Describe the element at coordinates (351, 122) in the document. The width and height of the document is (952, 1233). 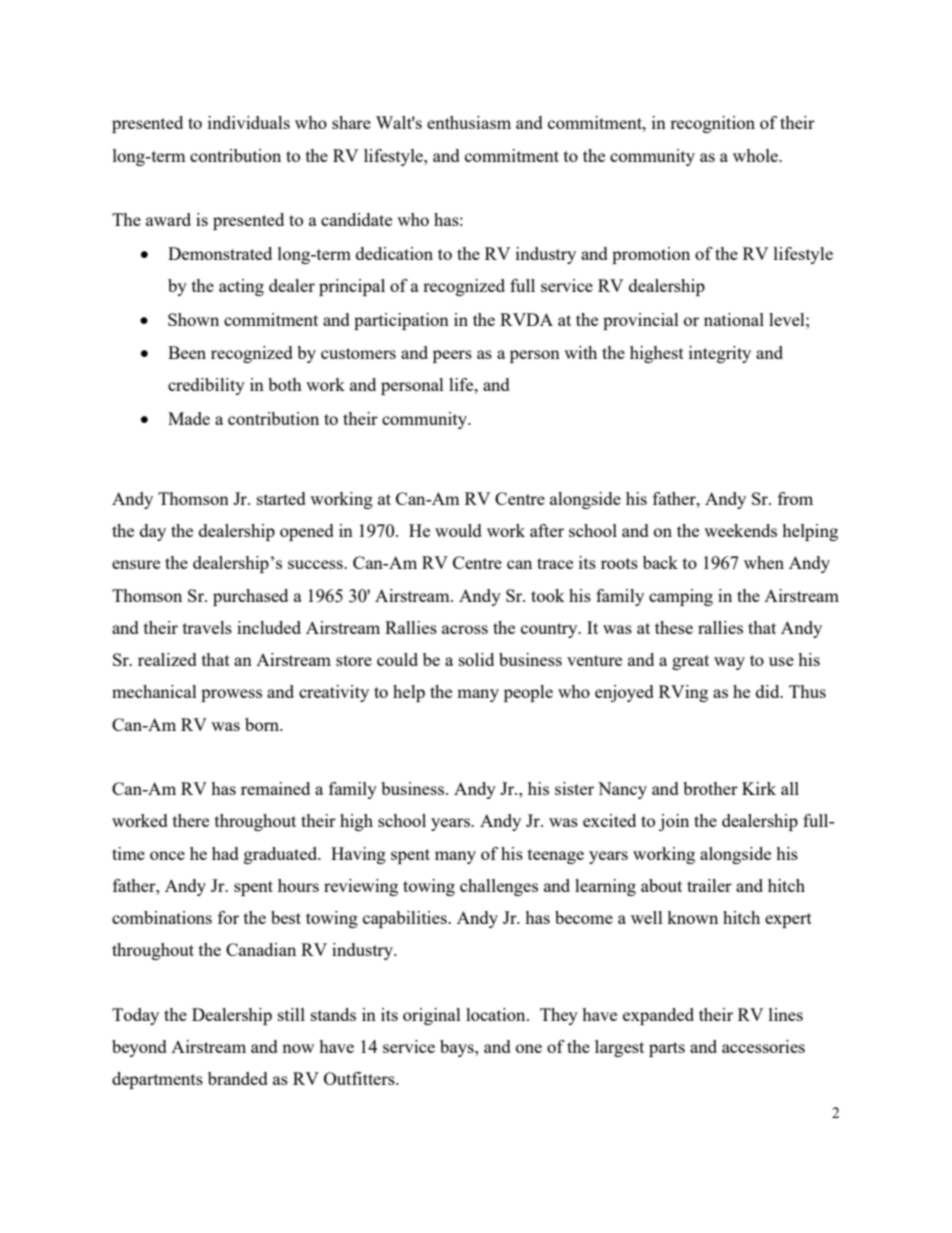
I see `share` at that location.
